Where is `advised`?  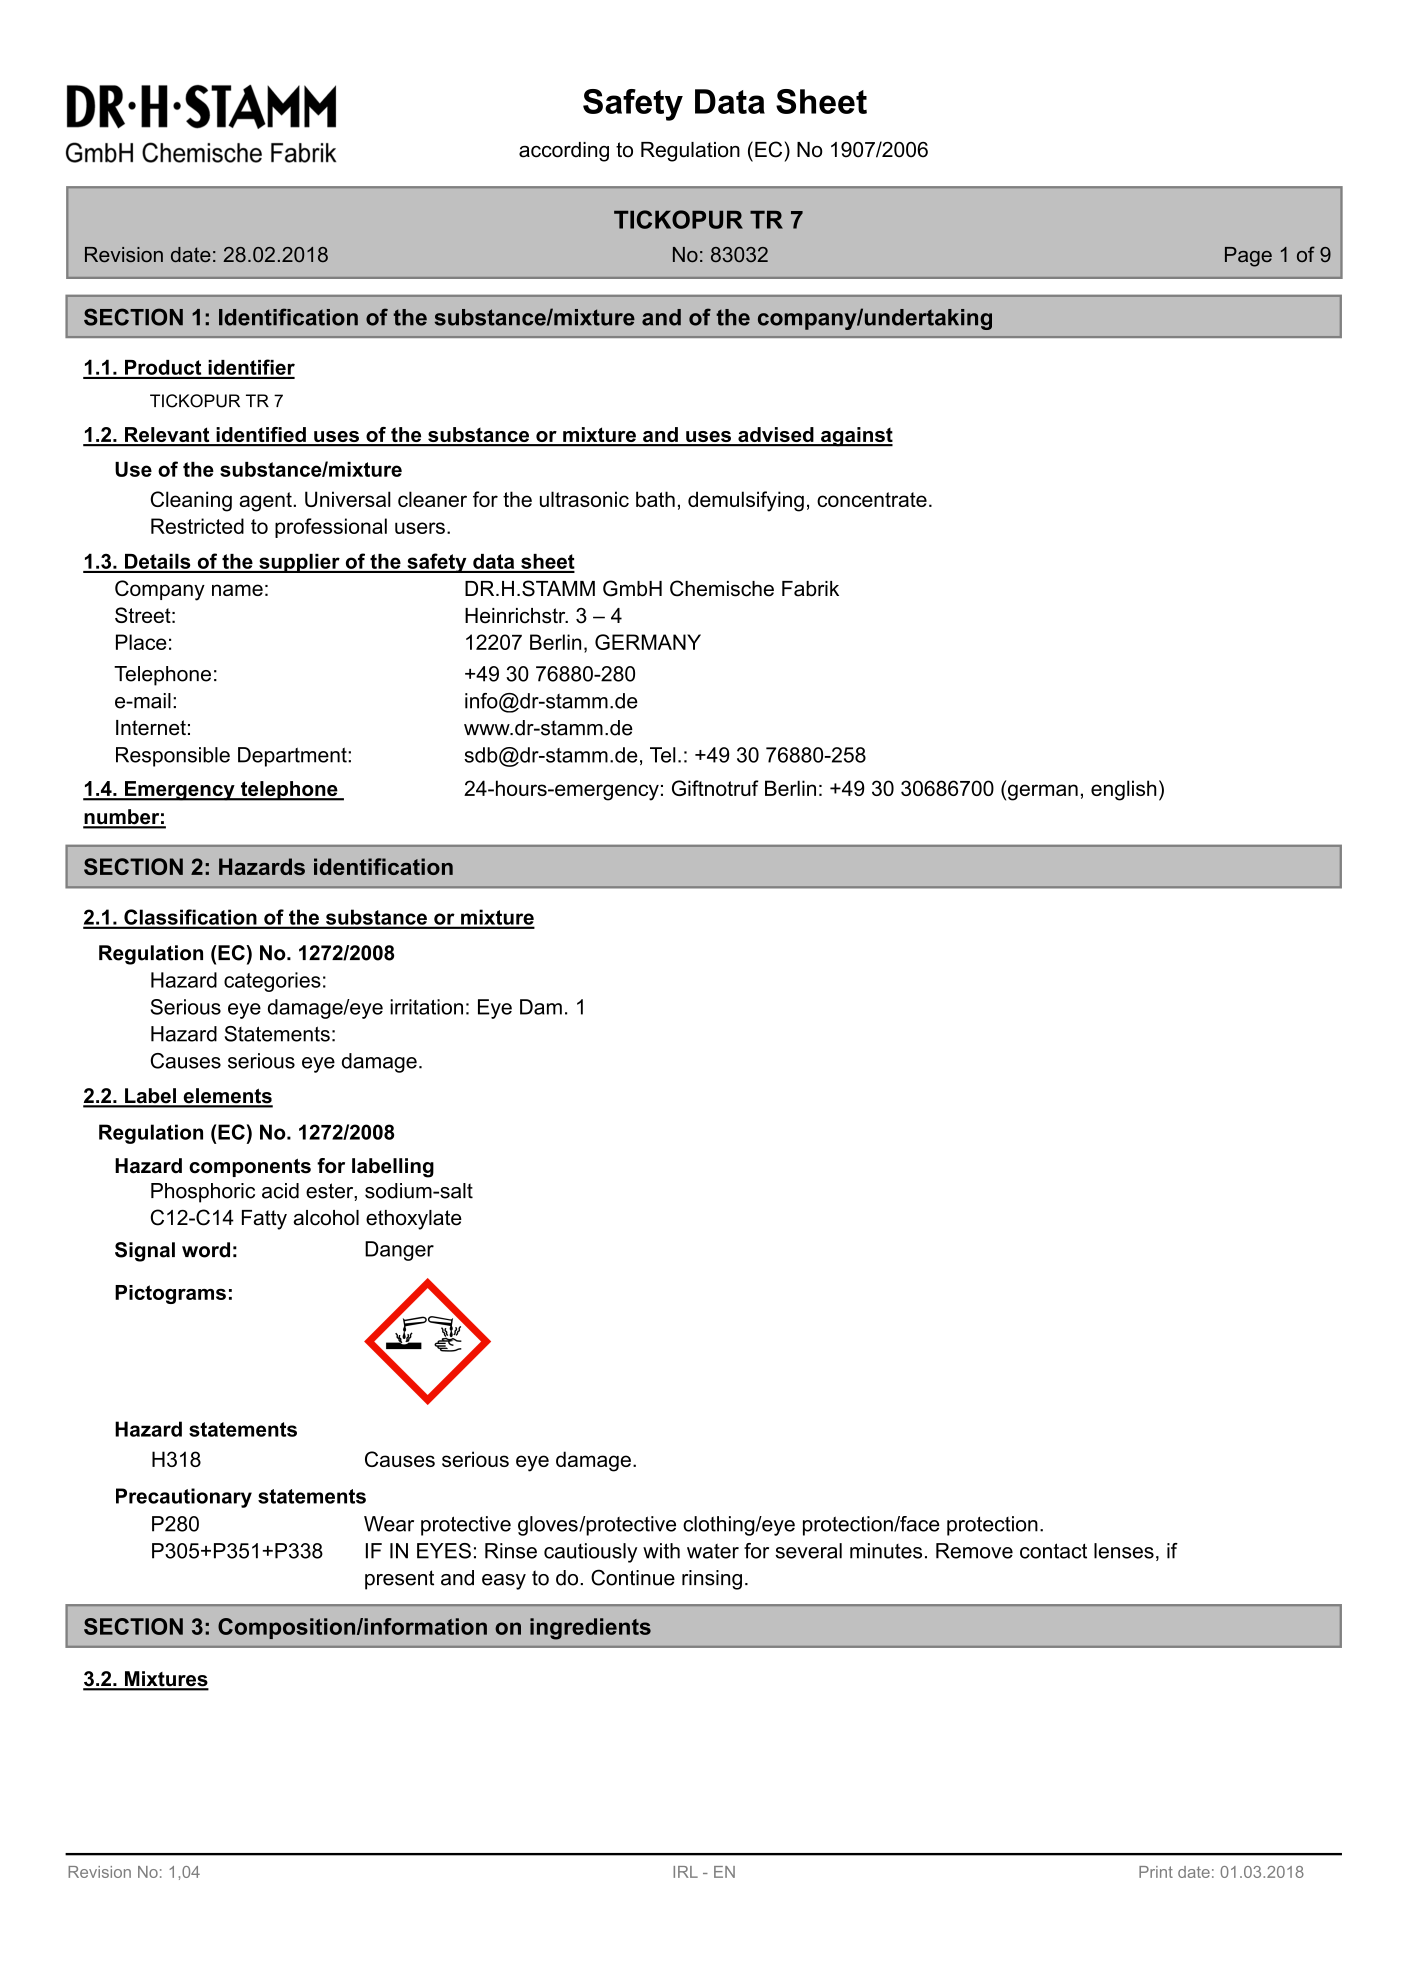 advised is located at coordinates (776, 436).
